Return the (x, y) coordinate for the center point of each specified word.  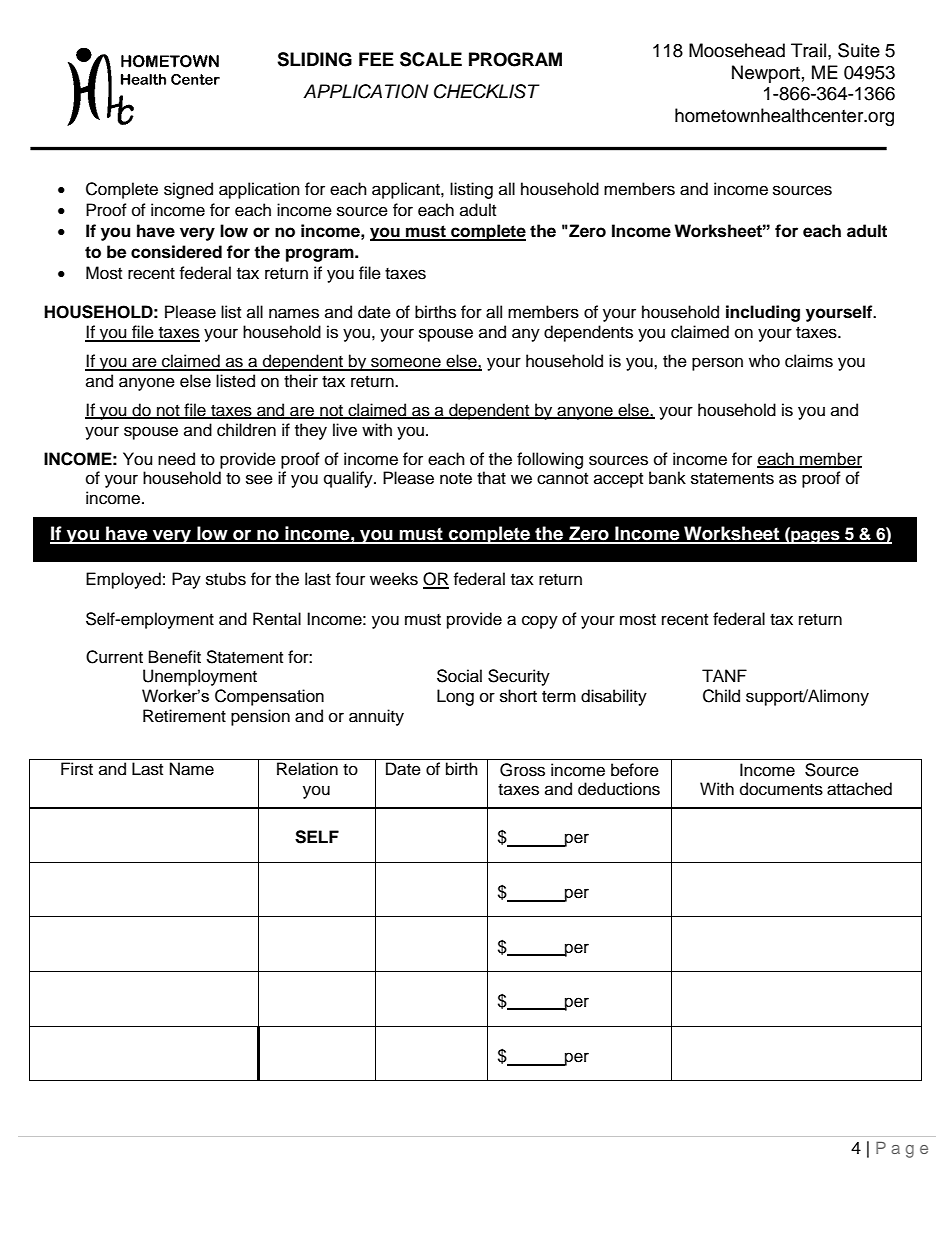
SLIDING (314, 59)
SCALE (431, 59)
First (77, 769)
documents (781, 789)
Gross (522, 770)
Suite (859, 50)
